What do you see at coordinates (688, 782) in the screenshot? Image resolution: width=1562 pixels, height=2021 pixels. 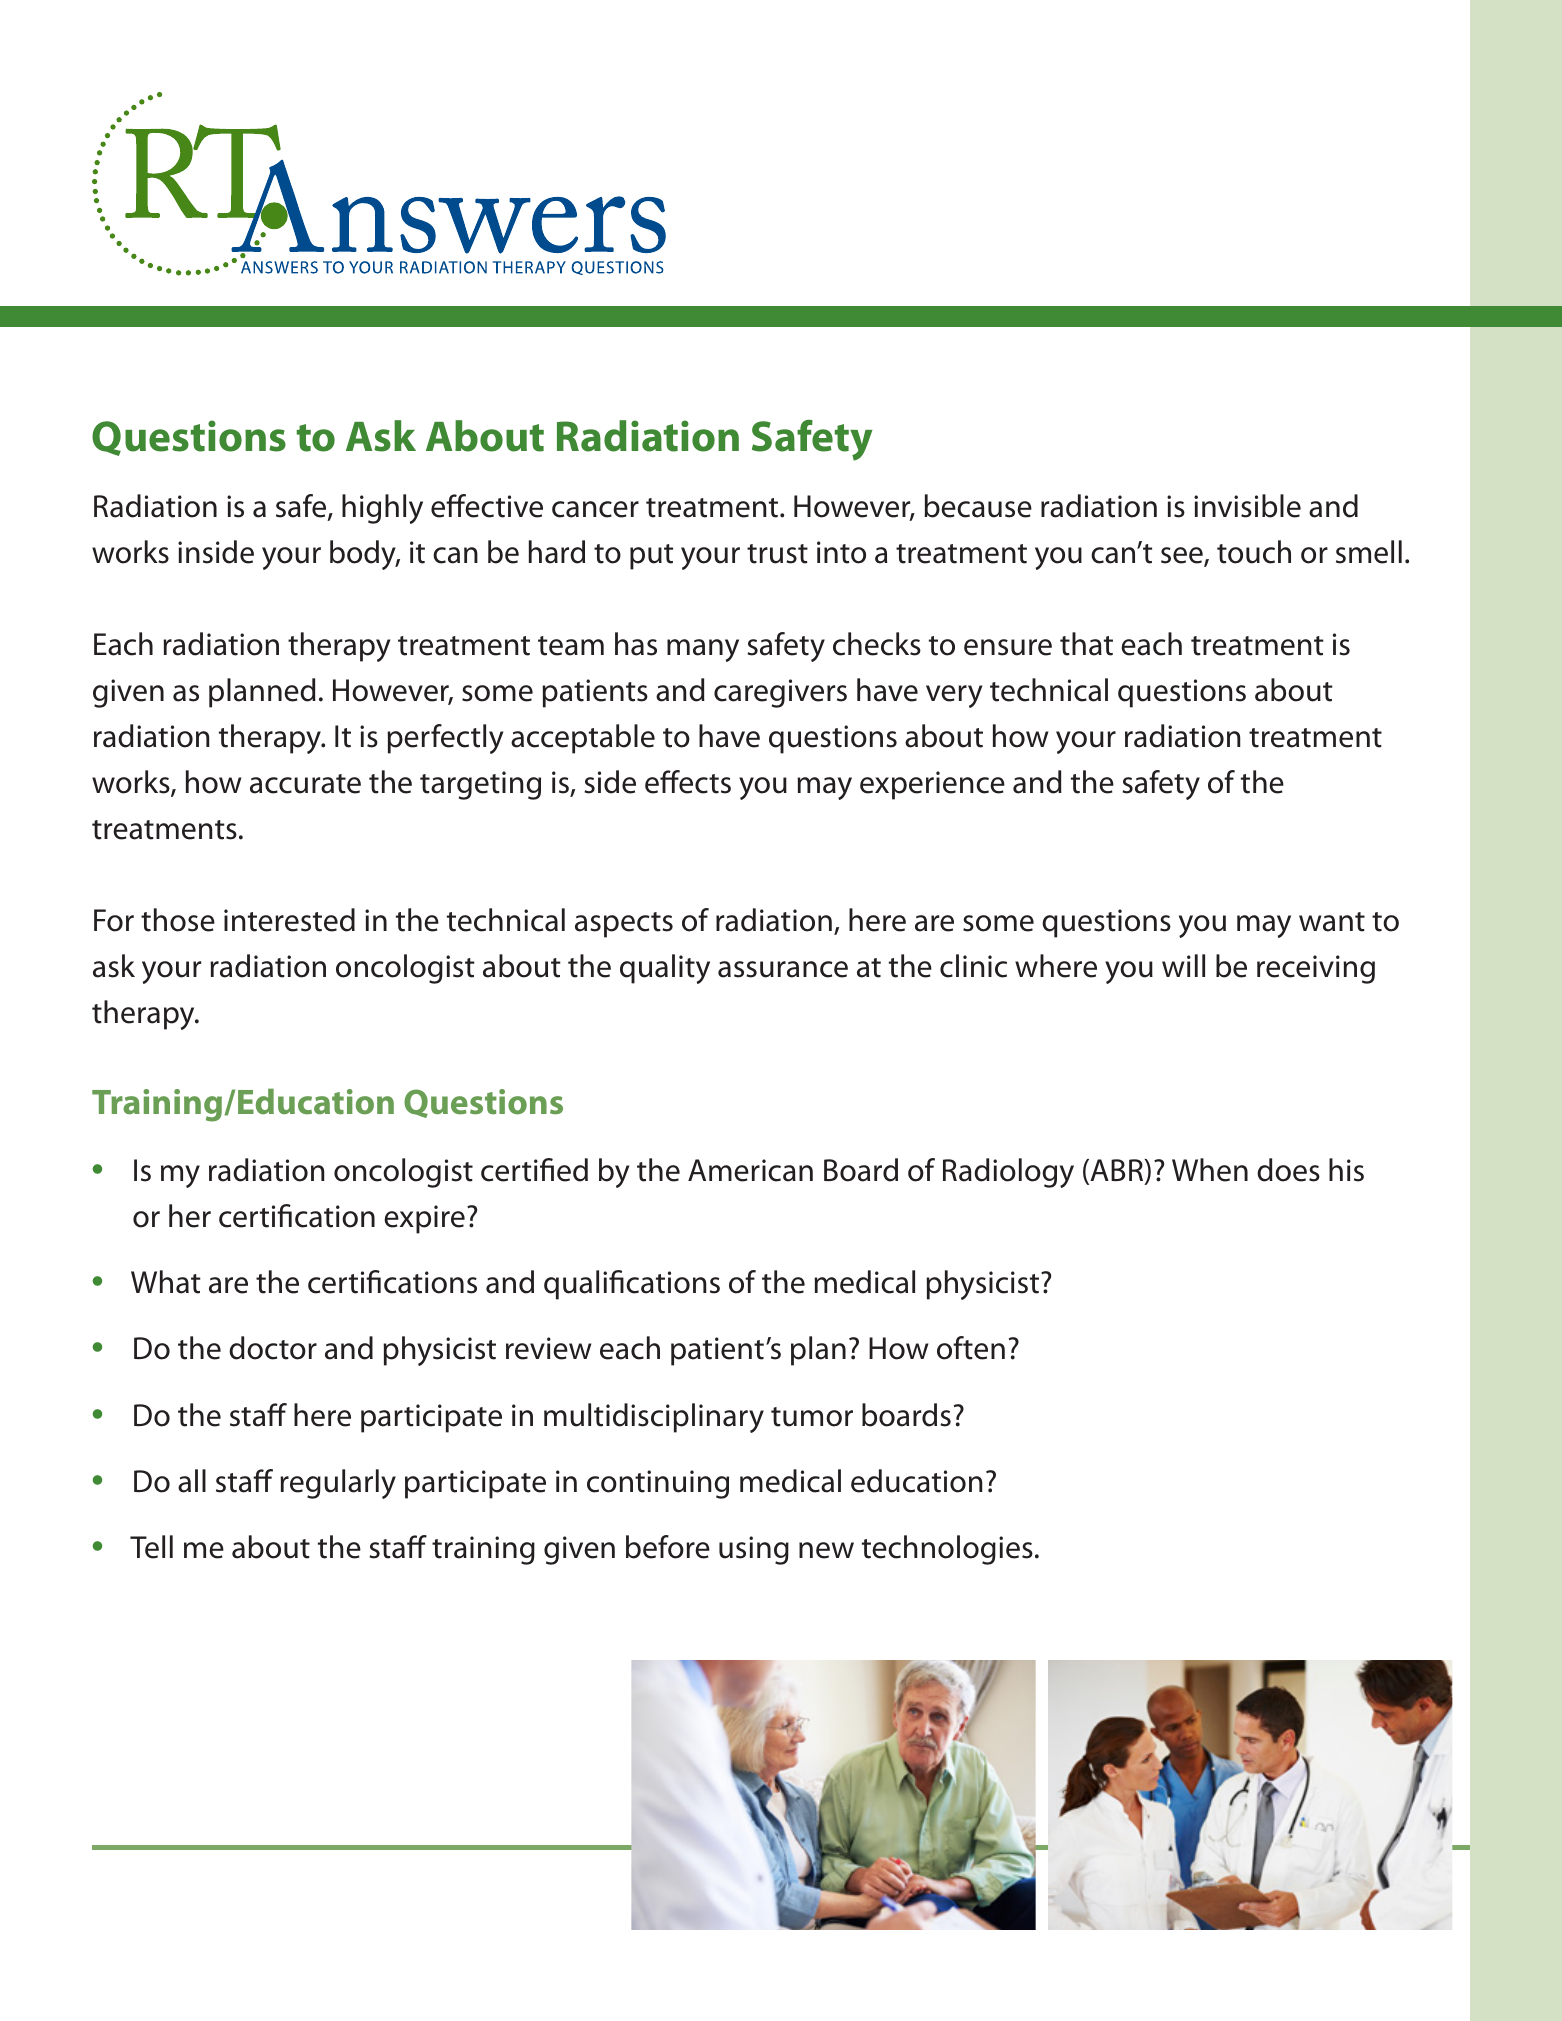 I see `effects` at bounding box center [688, 782].
